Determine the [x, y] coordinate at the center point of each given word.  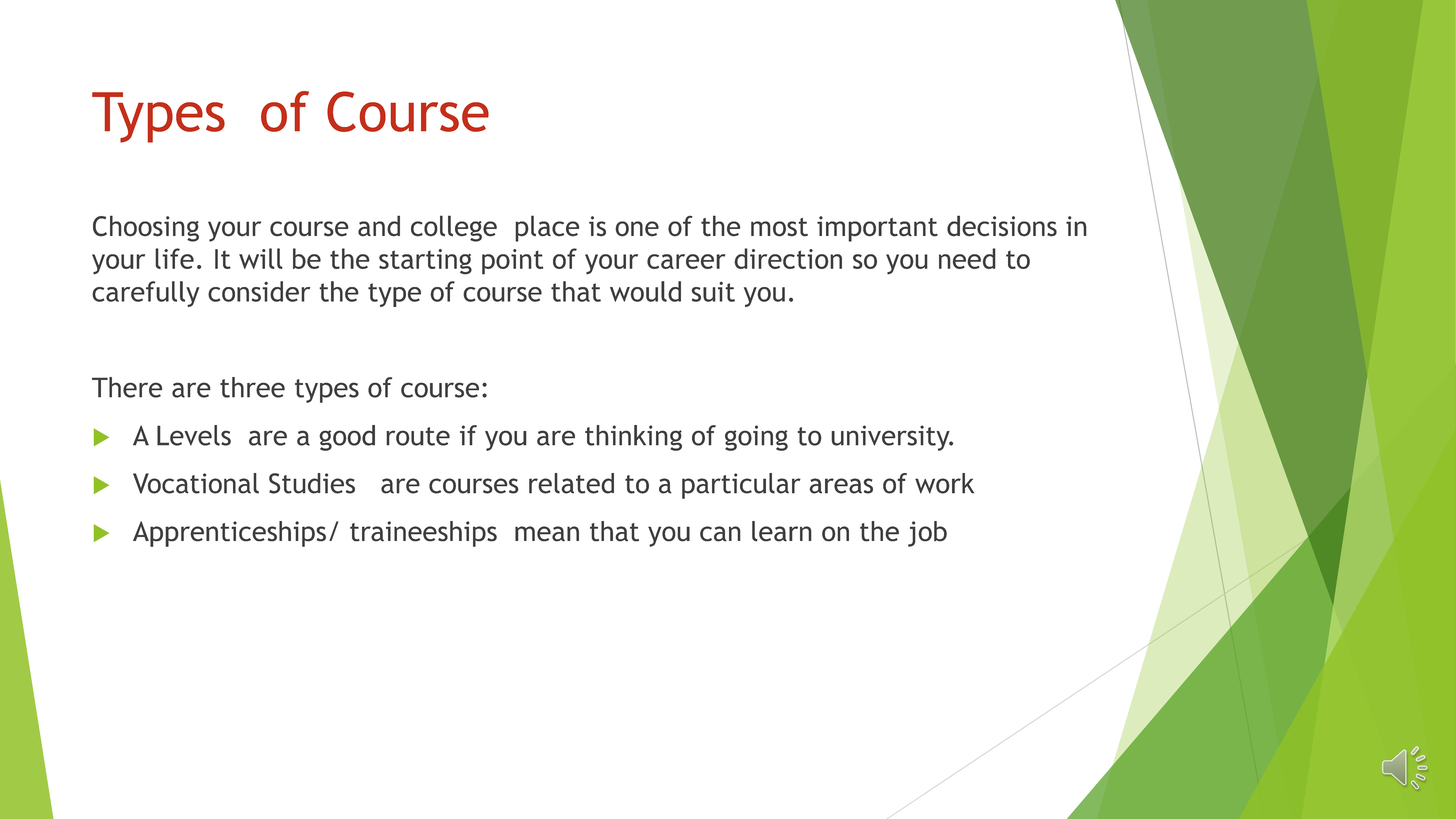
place [547, 228]
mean [547, 534]
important [877, 229]
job [927, 534]
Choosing [146, 228]
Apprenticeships [229, 534]
